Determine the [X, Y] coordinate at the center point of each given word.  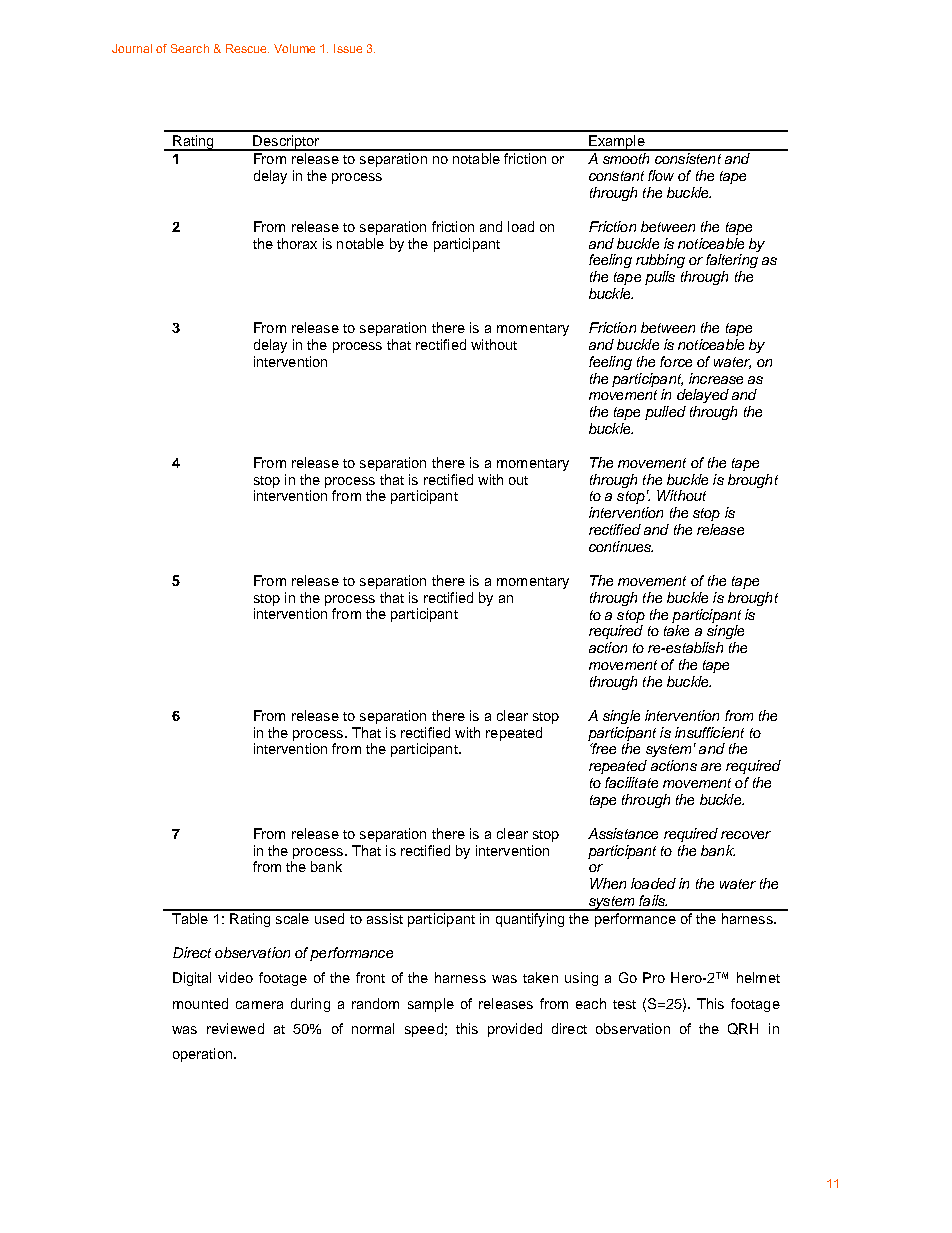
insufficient [709, 732]
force [676, 361]
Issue [348, 48]
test [624, 1004]
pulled [665, 413]
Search [190, 48]
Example [617, 143]
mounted [200, 1003]
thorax [297, 243]
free [603, 748]
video [235, 977]
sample [431, 1005]
